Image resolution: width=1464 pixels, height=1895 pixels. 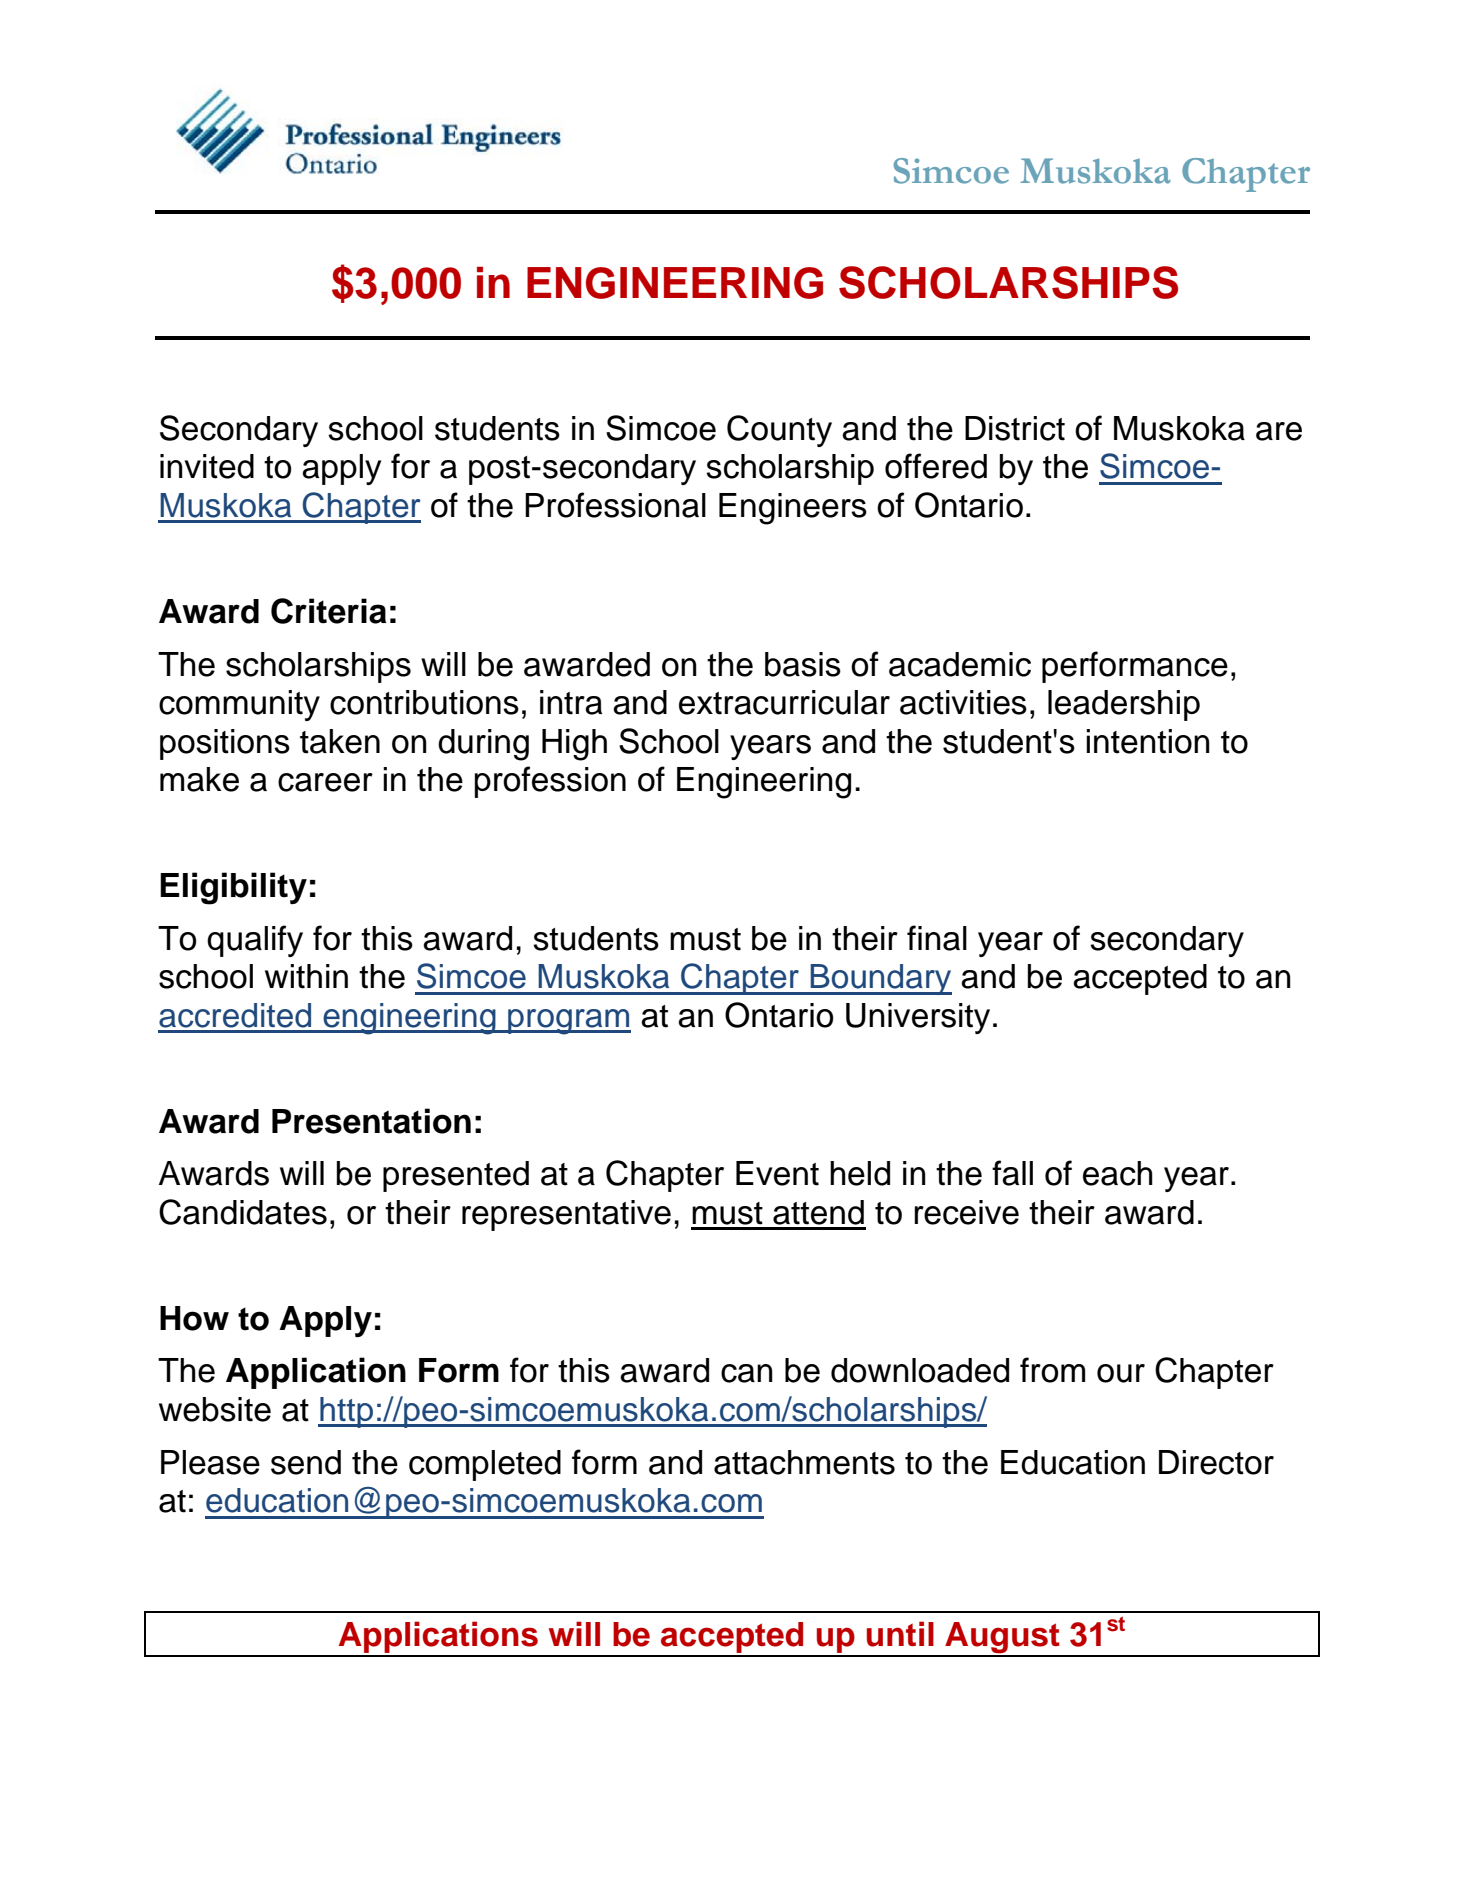 What do you see at coordinates (306, 976) in the document?
I see `within` at bounding box center [306, 976].
